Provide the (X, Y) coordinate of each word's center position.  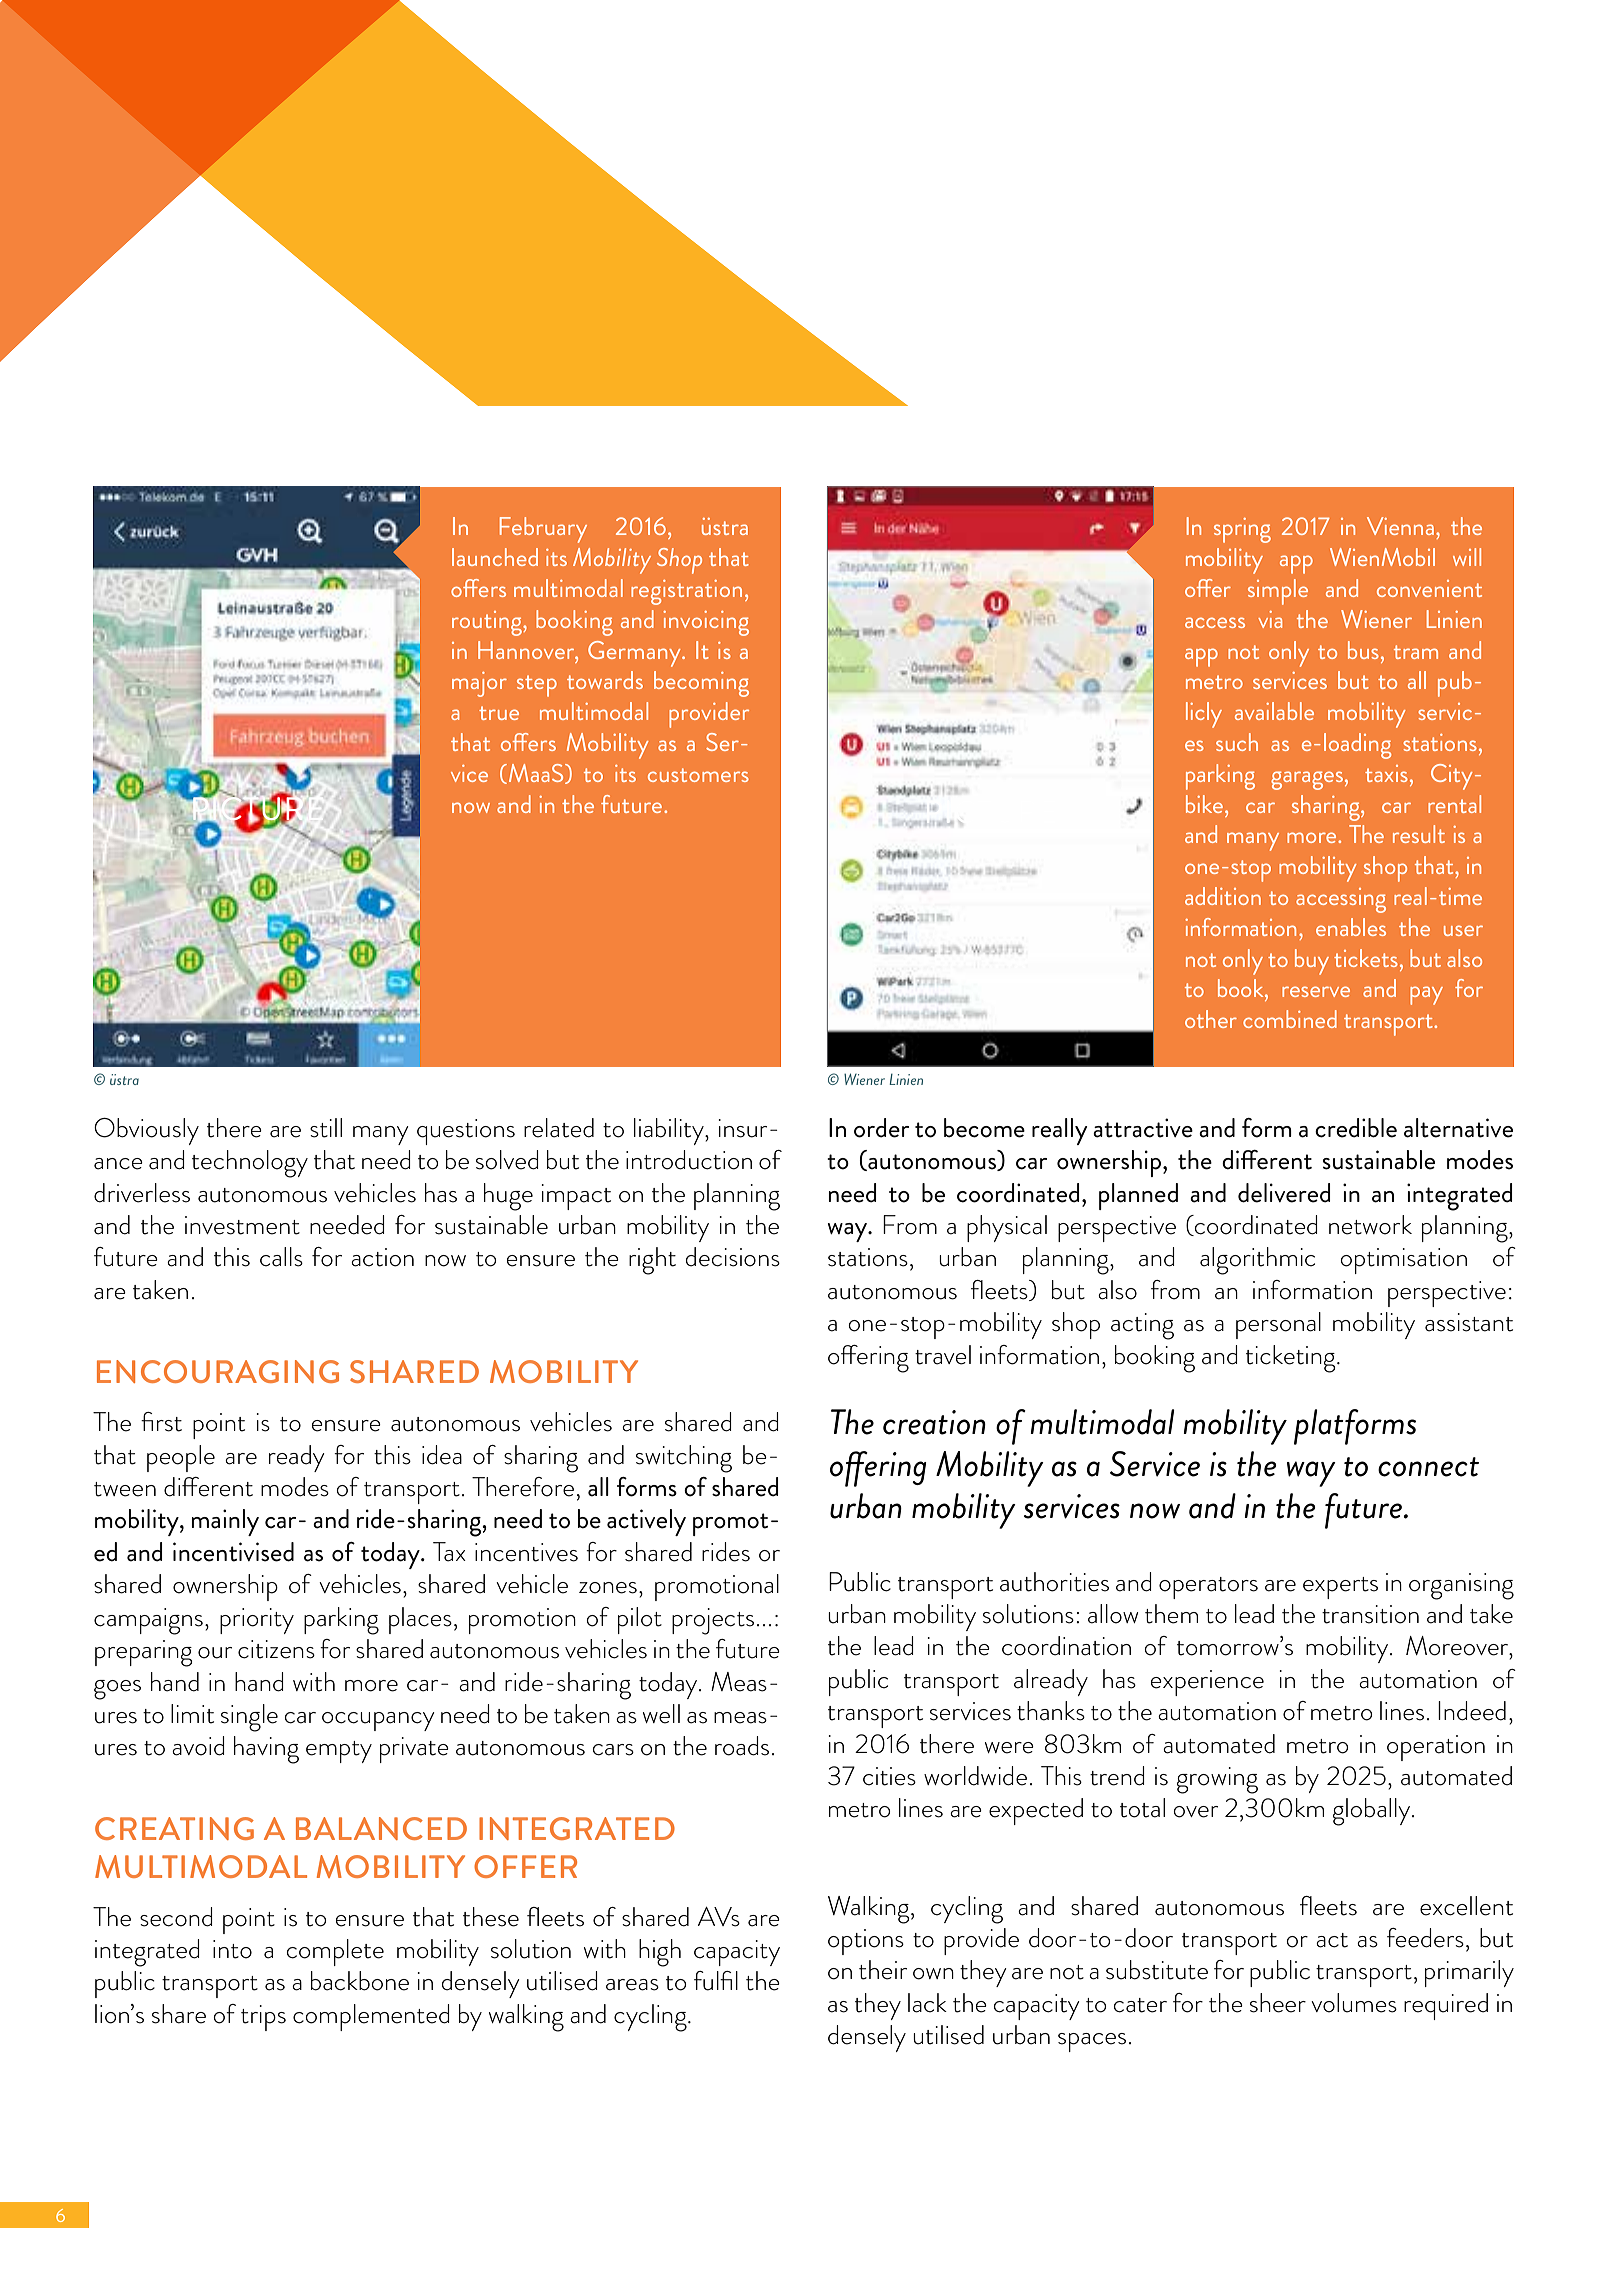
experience (1207, 1683)
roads (742, 1746)
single (249, 1718)
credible (1356, 1128)
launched (495, 557)
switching (684, 1459)
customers (698, 775)
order (881, 1128)
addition (1223, 896)
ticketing (1292, 1359)
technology (250, 1164)
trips (263, 2018)
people (181, 1458)
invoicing (706, 623)
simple (1278, 592)
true (499, 713)
